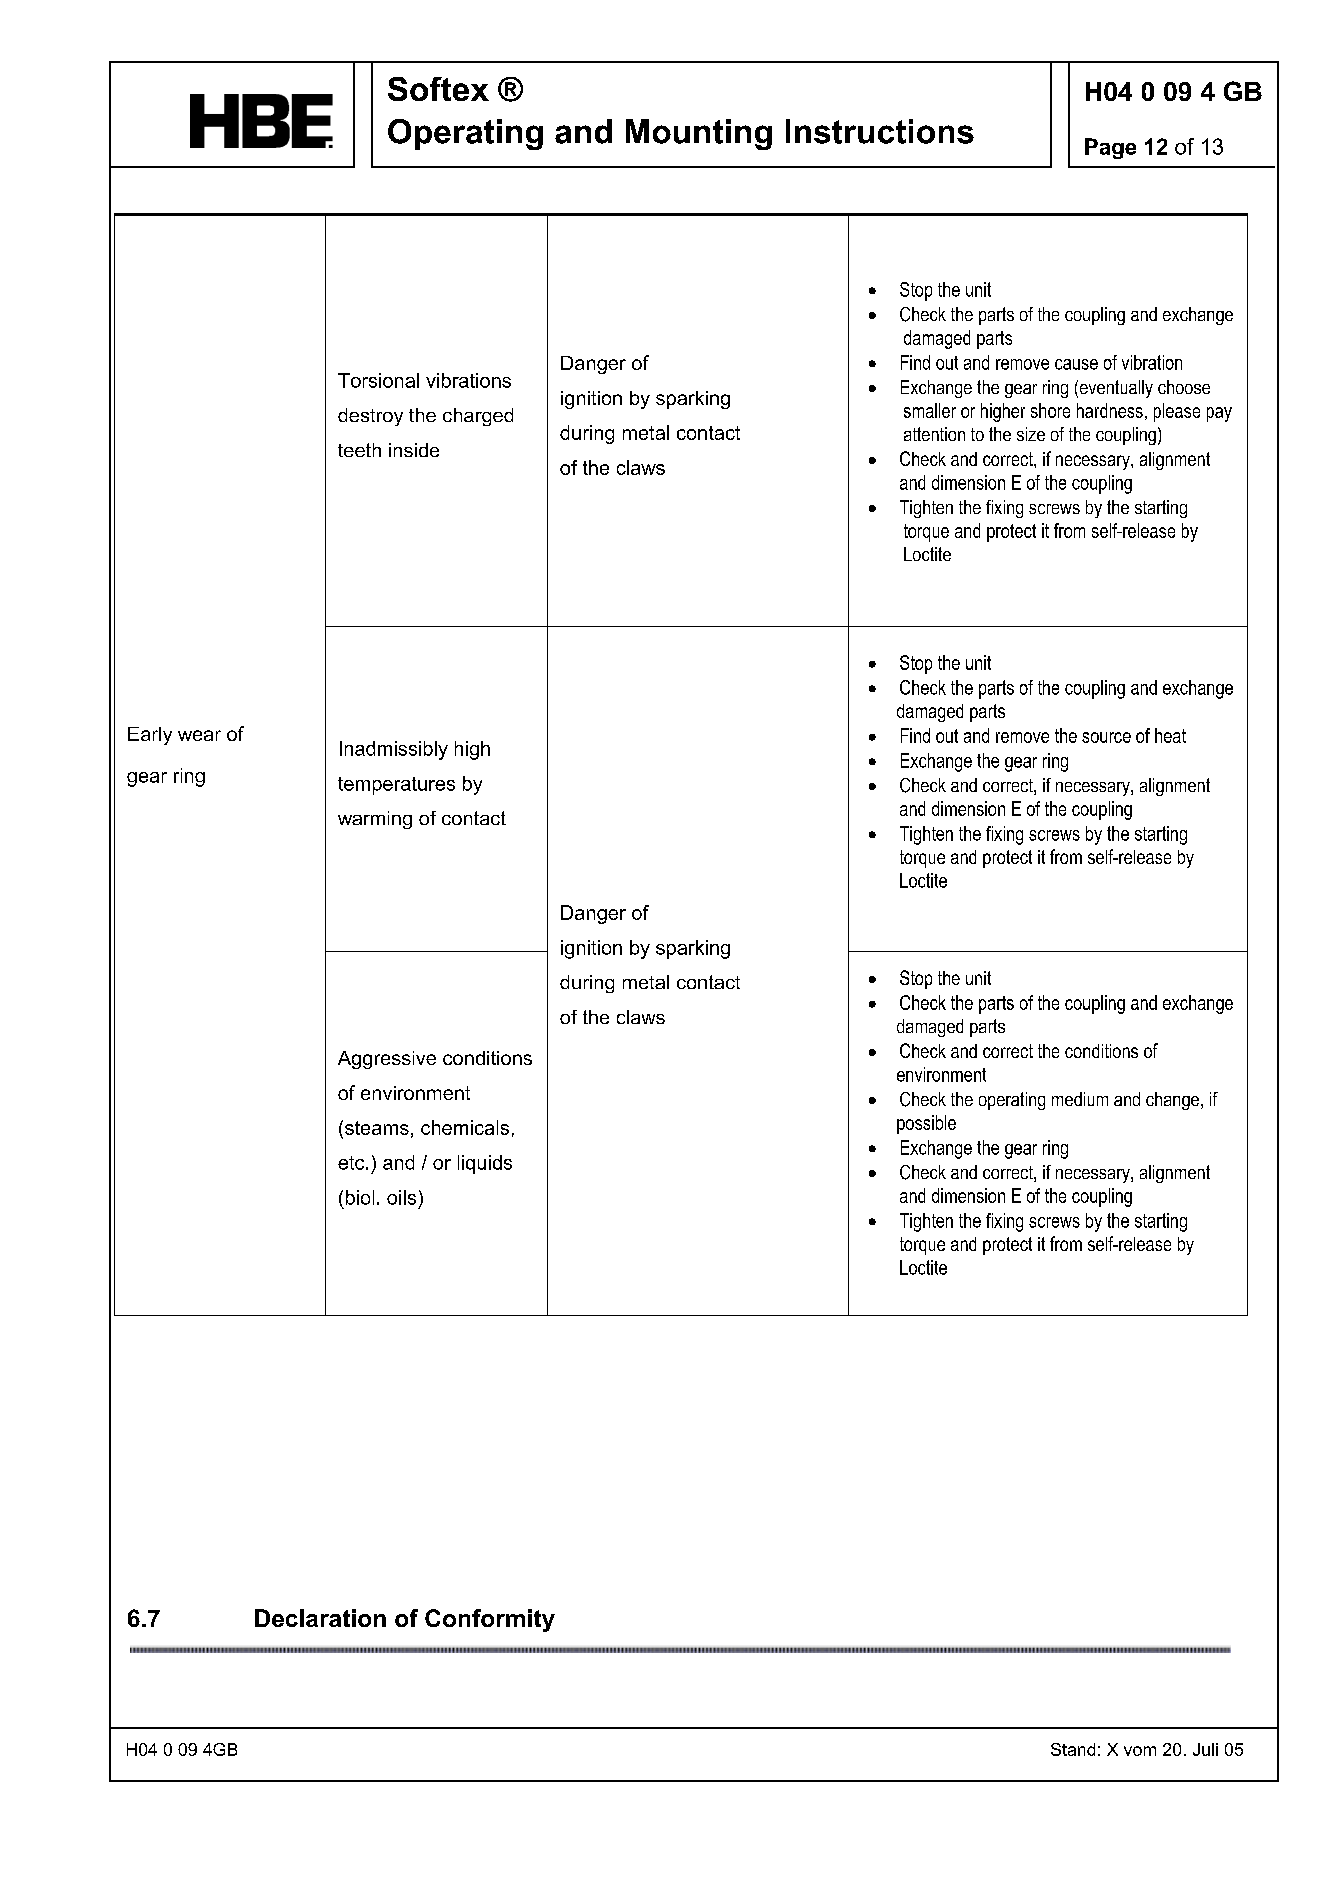 The height and width of the document is (1881, 1330). I want to click on steams, so click(377, 1128).
